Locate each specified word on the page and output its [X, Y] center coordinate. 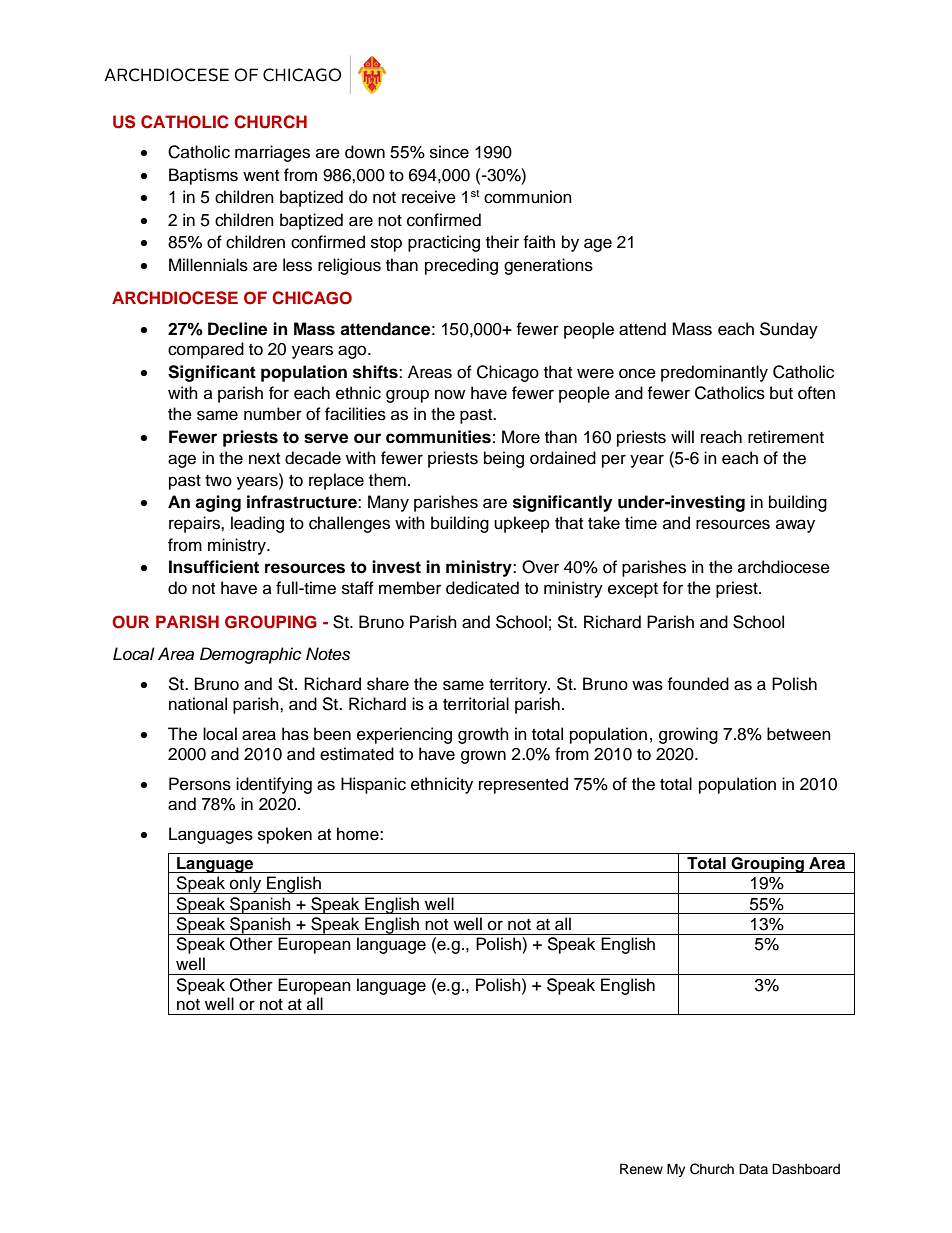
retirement [786, 437]
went [261, 176]
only [246, 885]
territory [519, 685]
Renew [641, 1169]
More [521, 437]
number [273, 414]
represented [523, 785]
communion [528, 197]
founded [698, 684]
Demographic [250, 655]
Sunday [789, 330]
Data [753, 1168]
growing [688, 735]
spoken [285, 835]
